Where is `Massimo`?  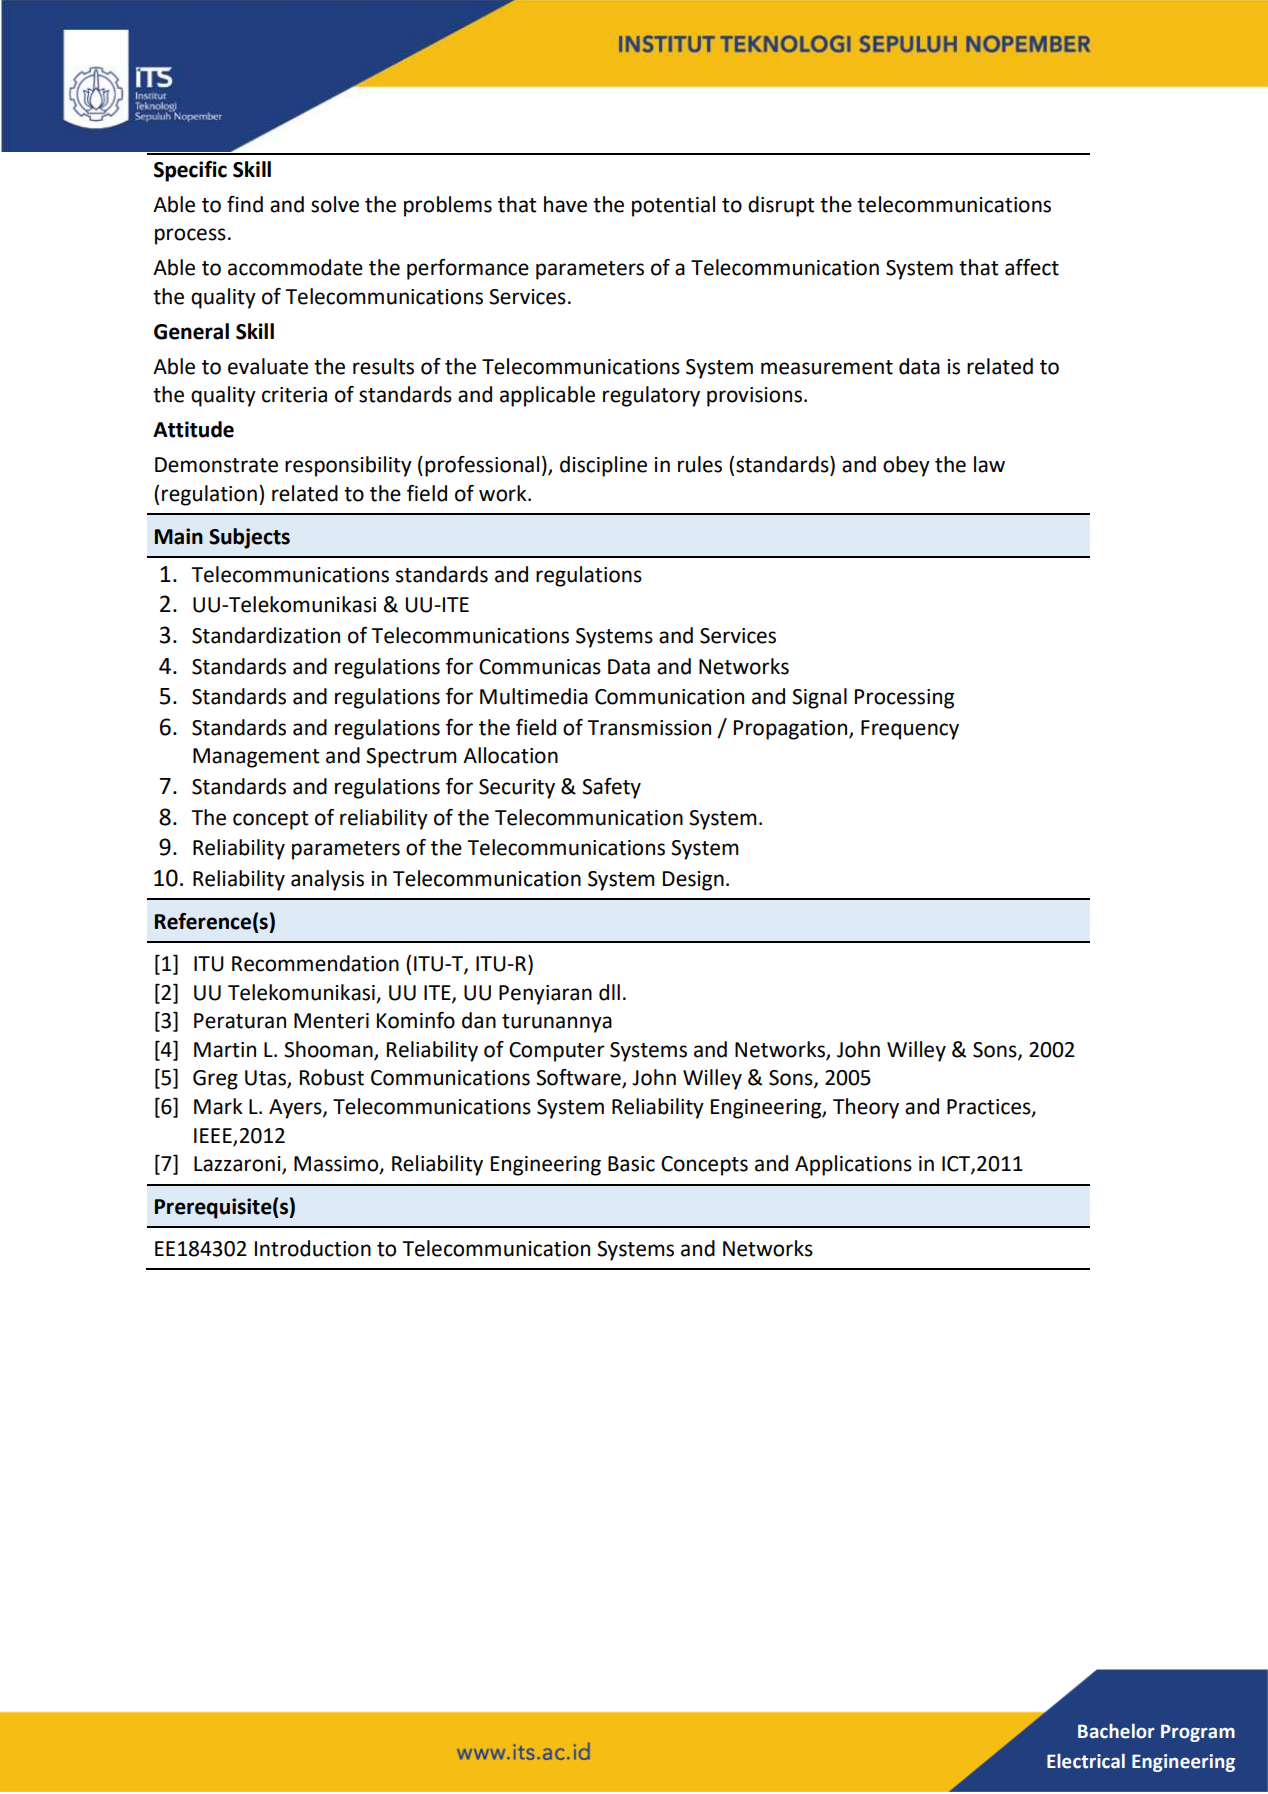
Massimo is located at coordinates (337, 1165).
